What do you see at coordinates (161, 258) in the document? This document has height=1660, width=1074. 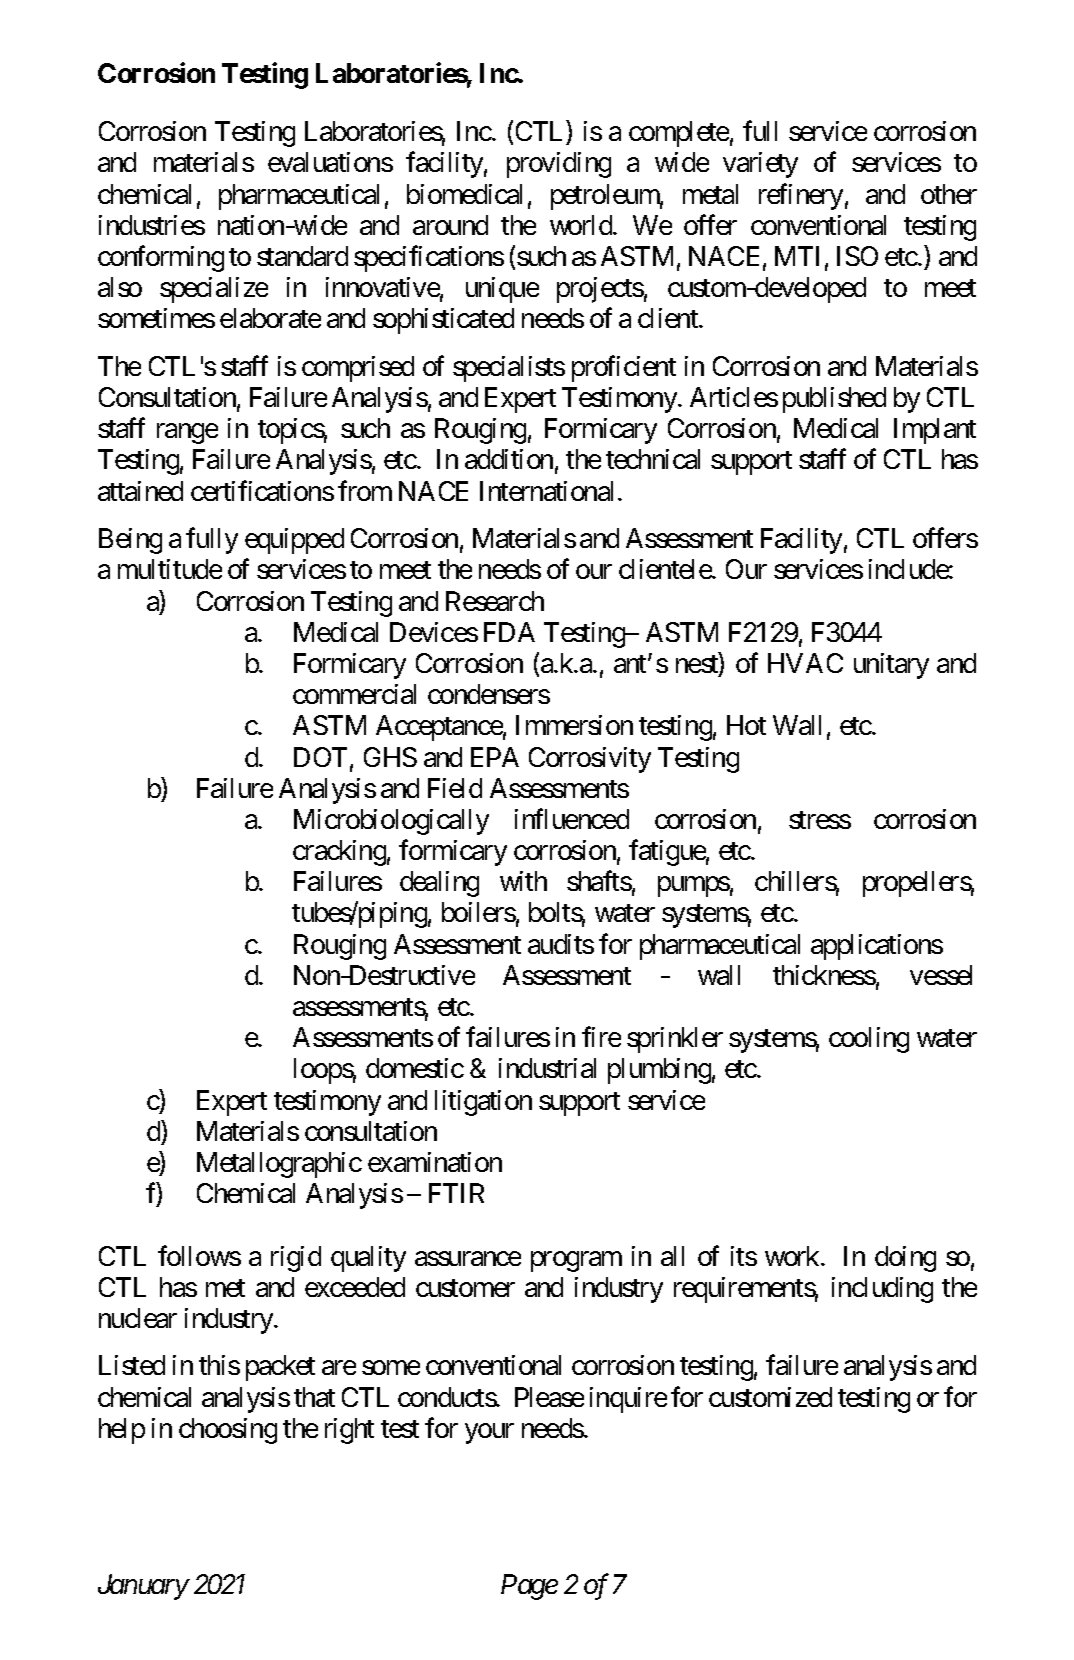 I see `conforming` at bounding box center [161, 258].
